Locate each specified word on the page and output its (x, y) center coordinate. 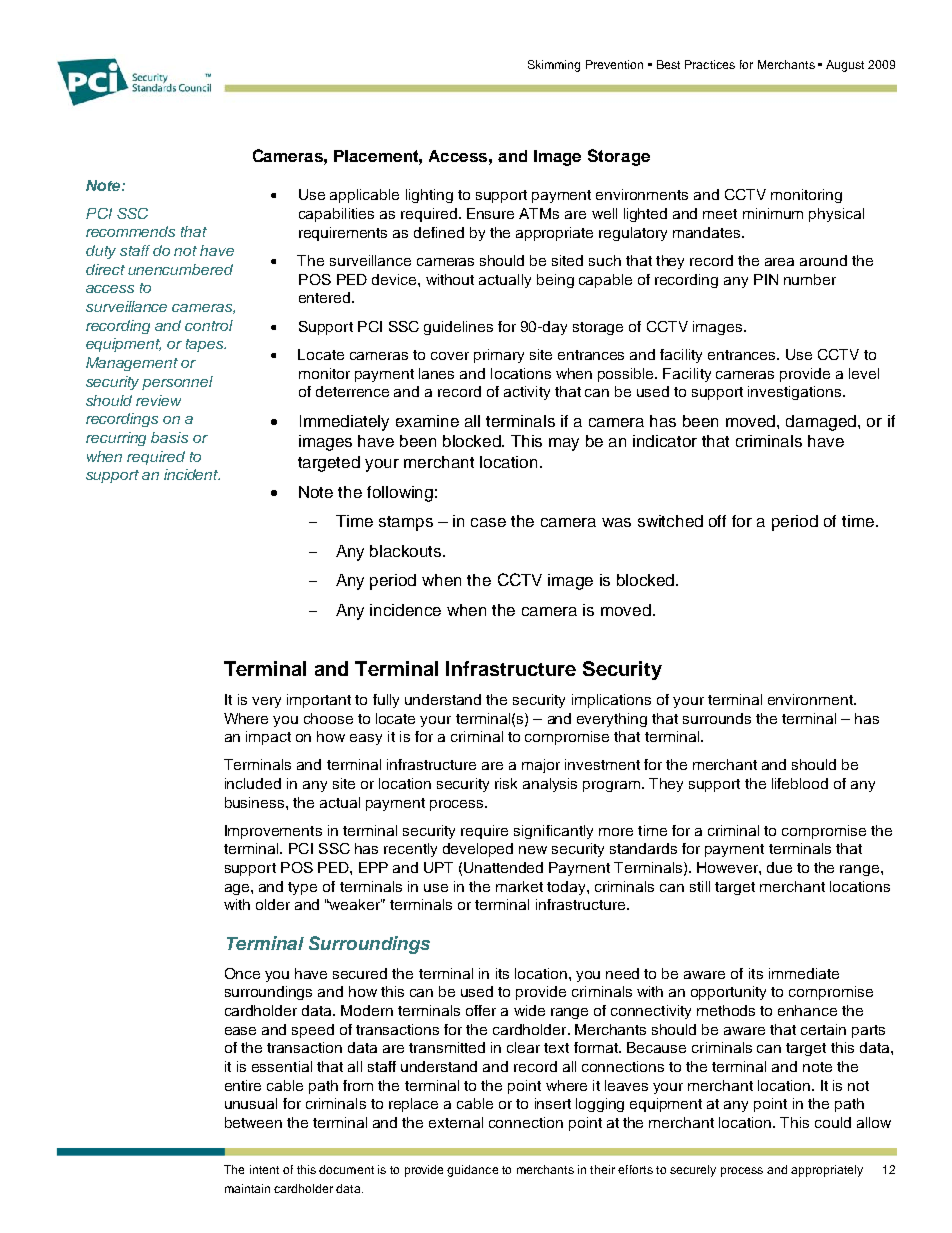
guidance (472, 1171)
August (845, 66)
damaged (822, 423)
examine (427, 421)
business (256, 802)
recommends (130, 231)
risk (506, 783)
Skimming (554, 66)
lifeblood (800, 783)
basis (169, 437)
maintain (247, 1188)
